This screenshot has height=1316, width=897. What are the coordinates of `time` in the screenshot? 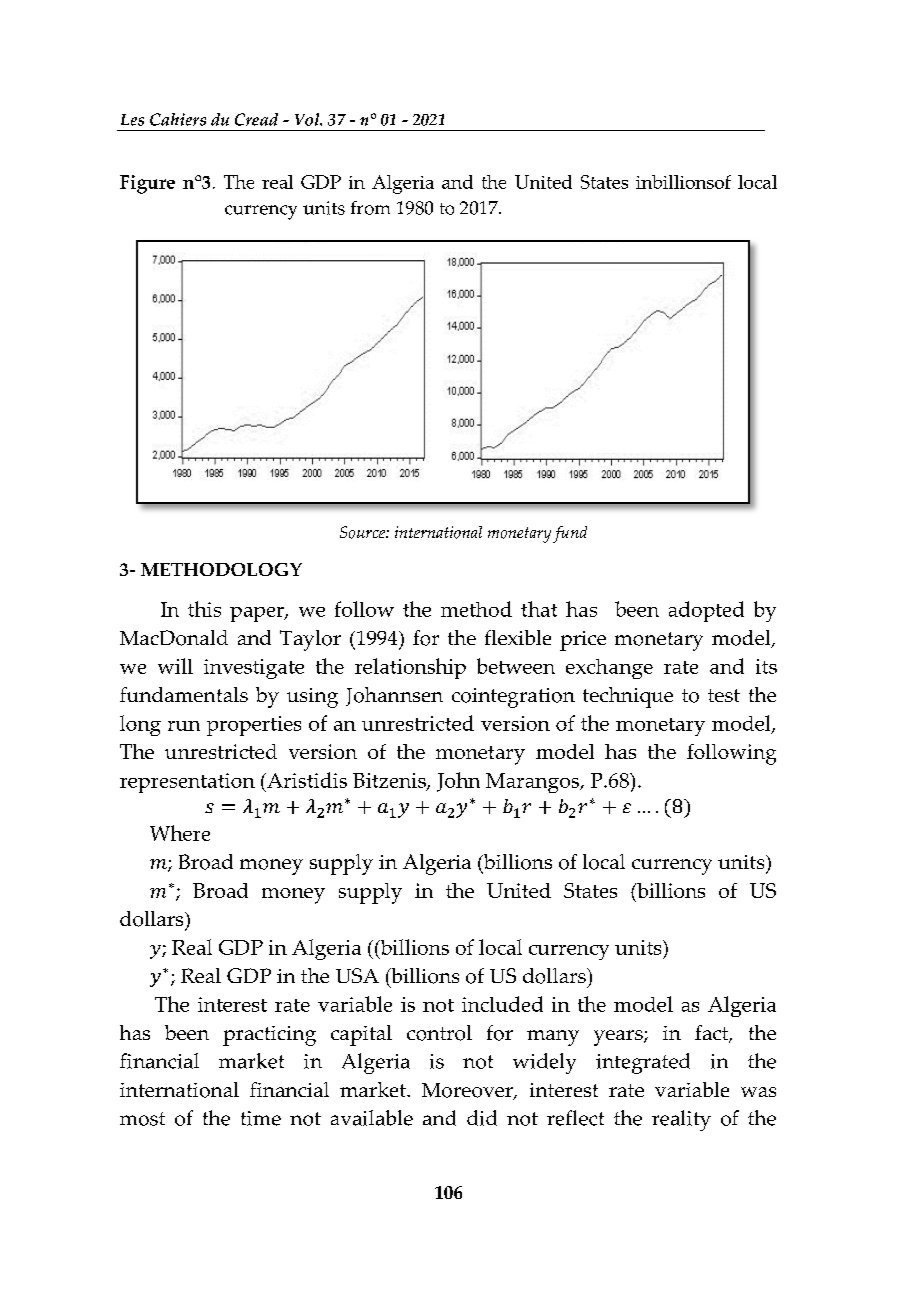 It's located at (261, 1118).
